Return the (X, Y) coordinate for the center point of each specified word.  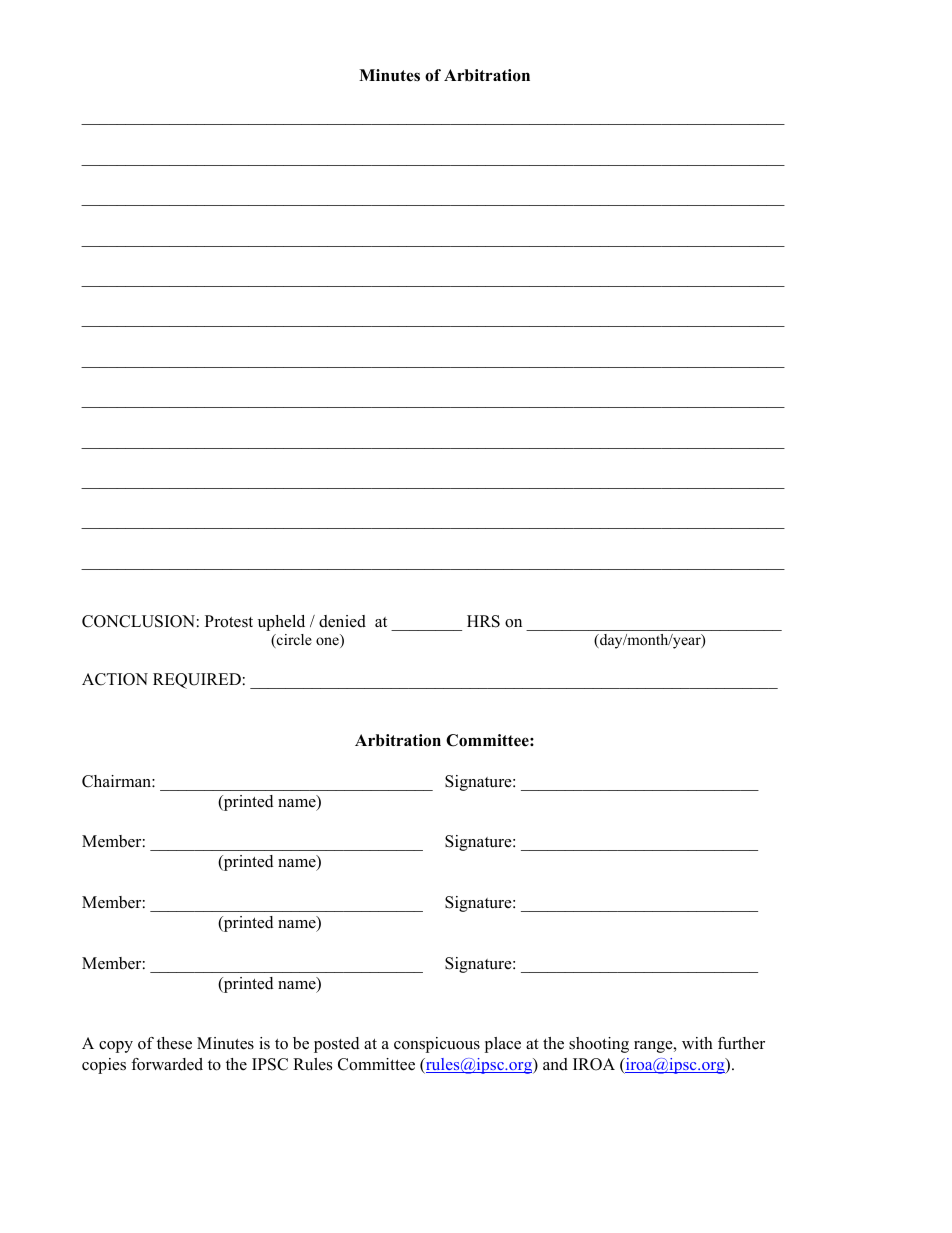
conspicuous (437, 1045)
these (174, 1043)
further (741, 1043)
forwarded (167, 1064)
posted (337, 1045)
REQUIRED (197, 681)
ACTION (115, 679)
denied (342, 621)
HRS (483, 621)
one (328, 642)
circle (293, 641)
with (697, 1043)
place (503, 1045)
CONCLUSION (138, 621)
